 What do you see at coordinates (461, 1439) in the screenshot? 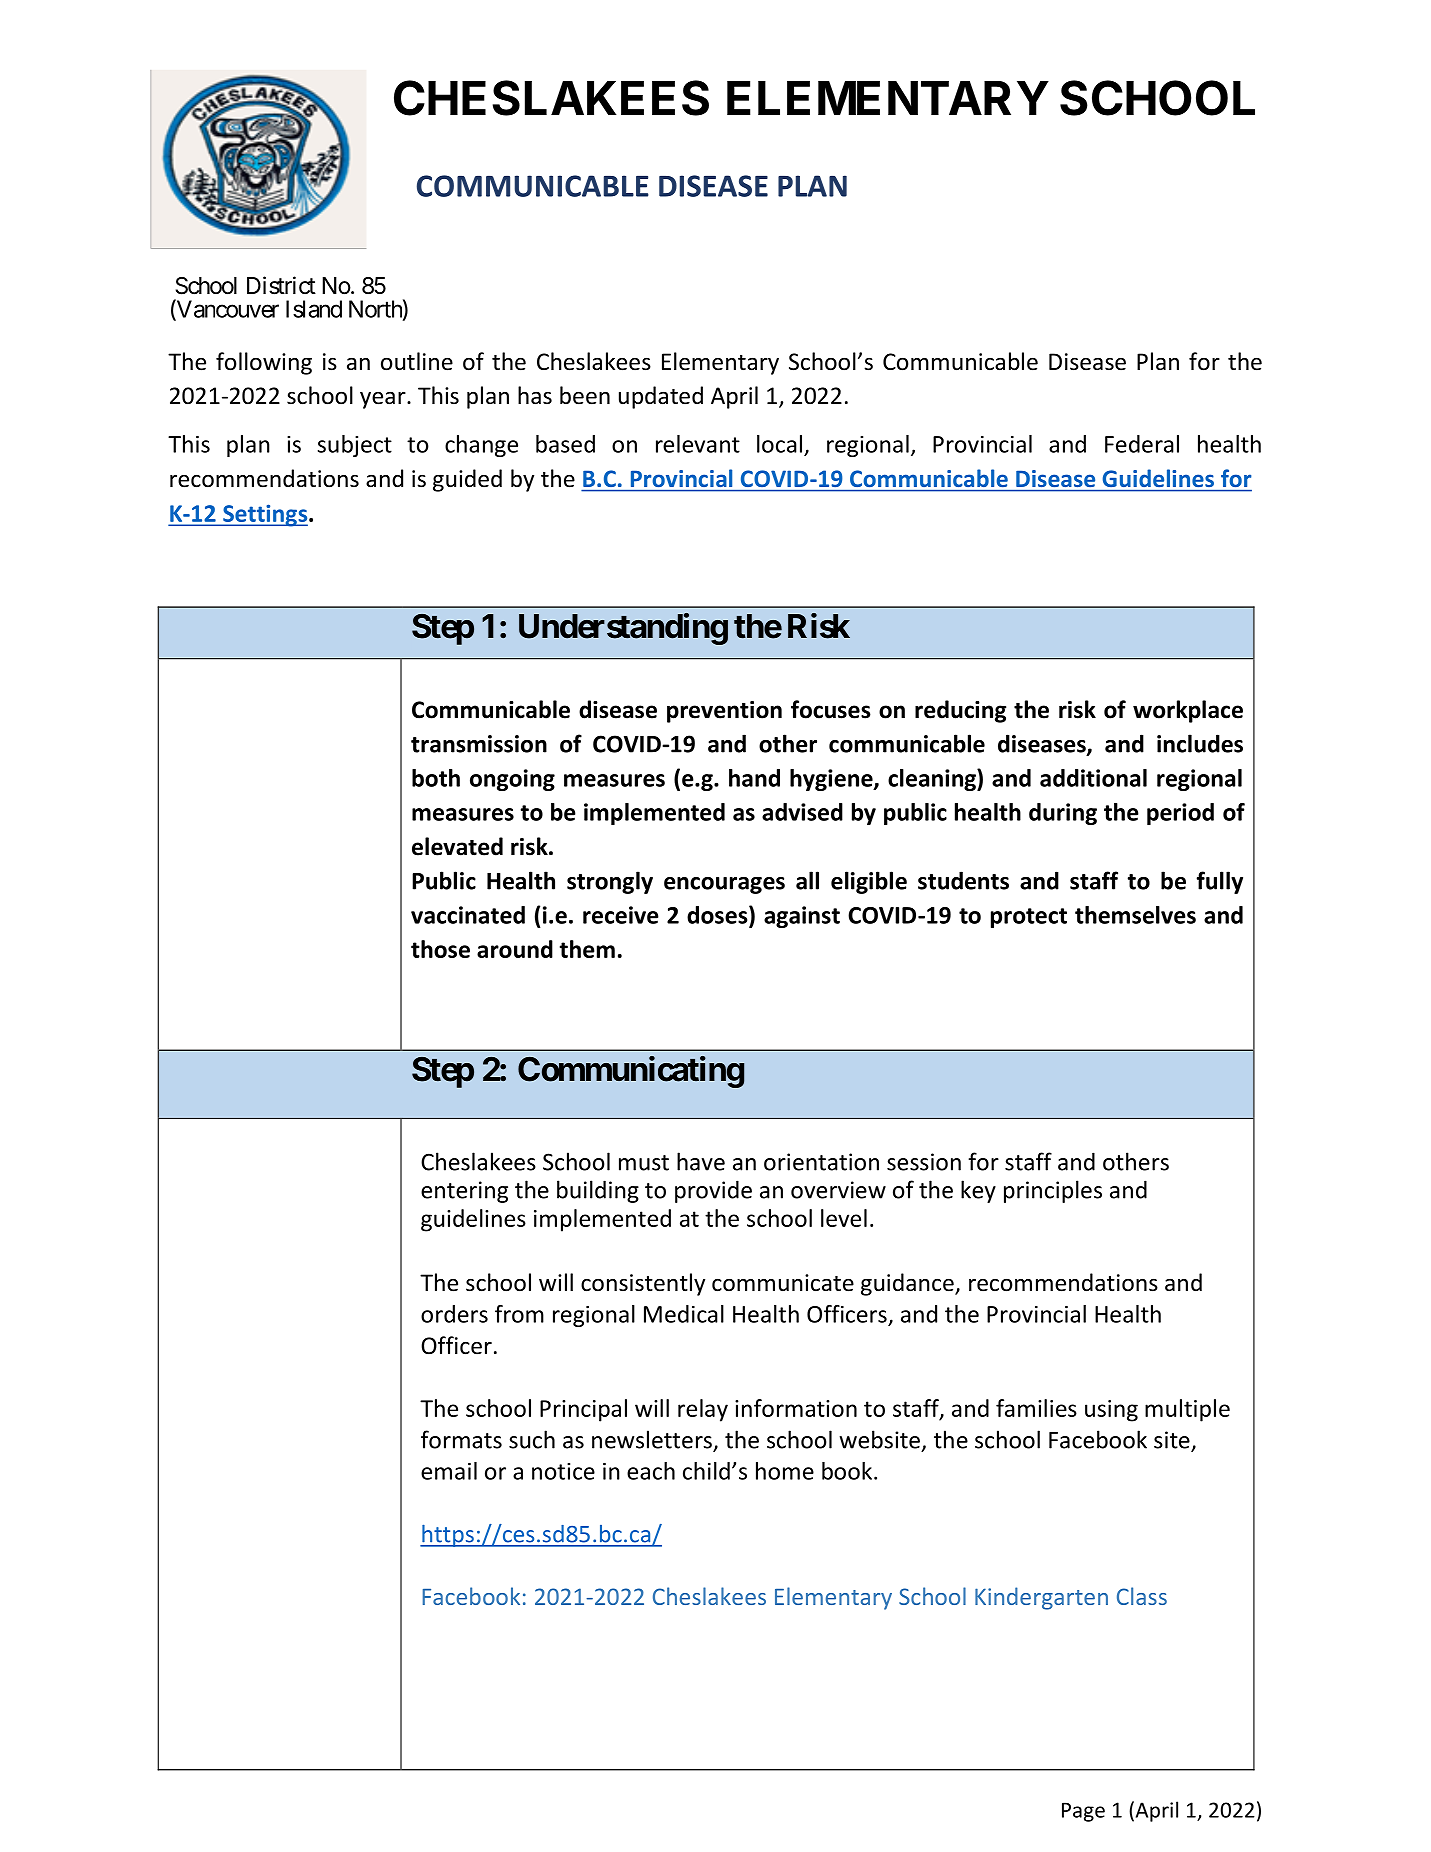
I see `formats` at bounding box center [461, 1439].
